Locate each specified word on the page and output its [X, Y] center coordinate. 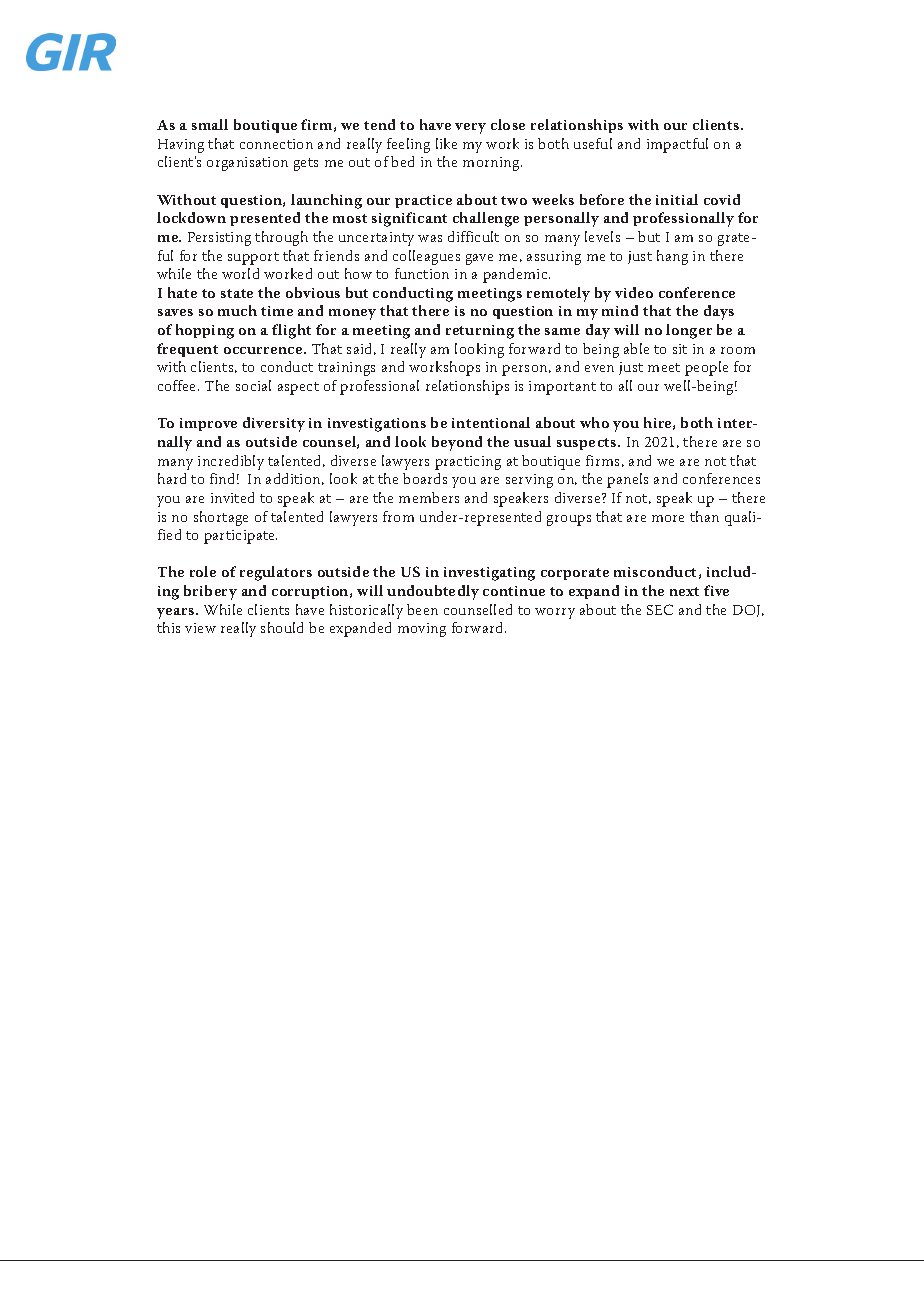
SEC [660, 609]
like [446, 143]
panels [627, 480]
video [634, 292]
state [237, 293]
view [200, 628]
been [422, 609]
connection [276, 144]
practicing [468, 463]
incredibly [231, 462]
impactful [677, 145]
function [422, 273]
